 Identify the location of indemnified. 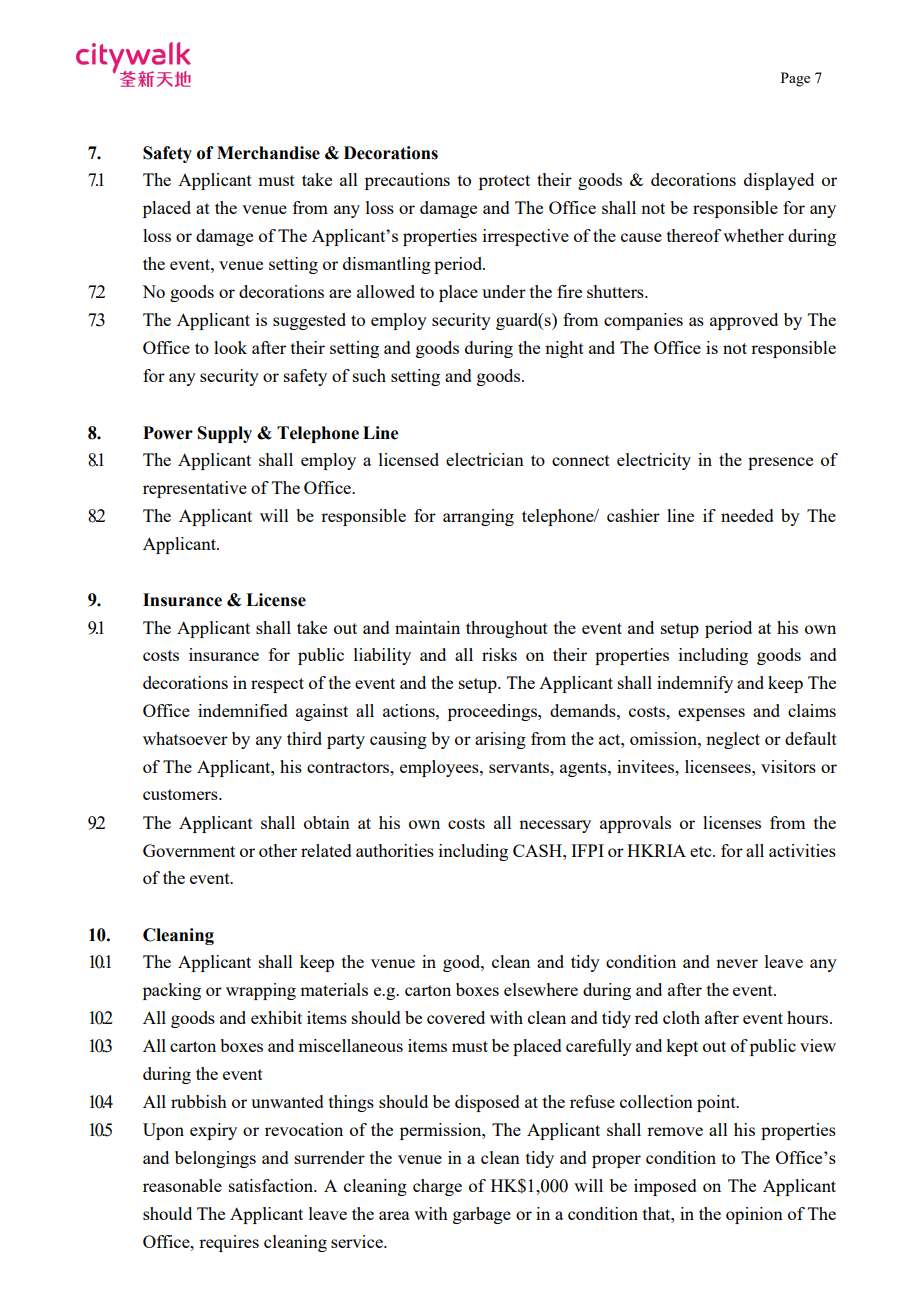
(242, 710).
